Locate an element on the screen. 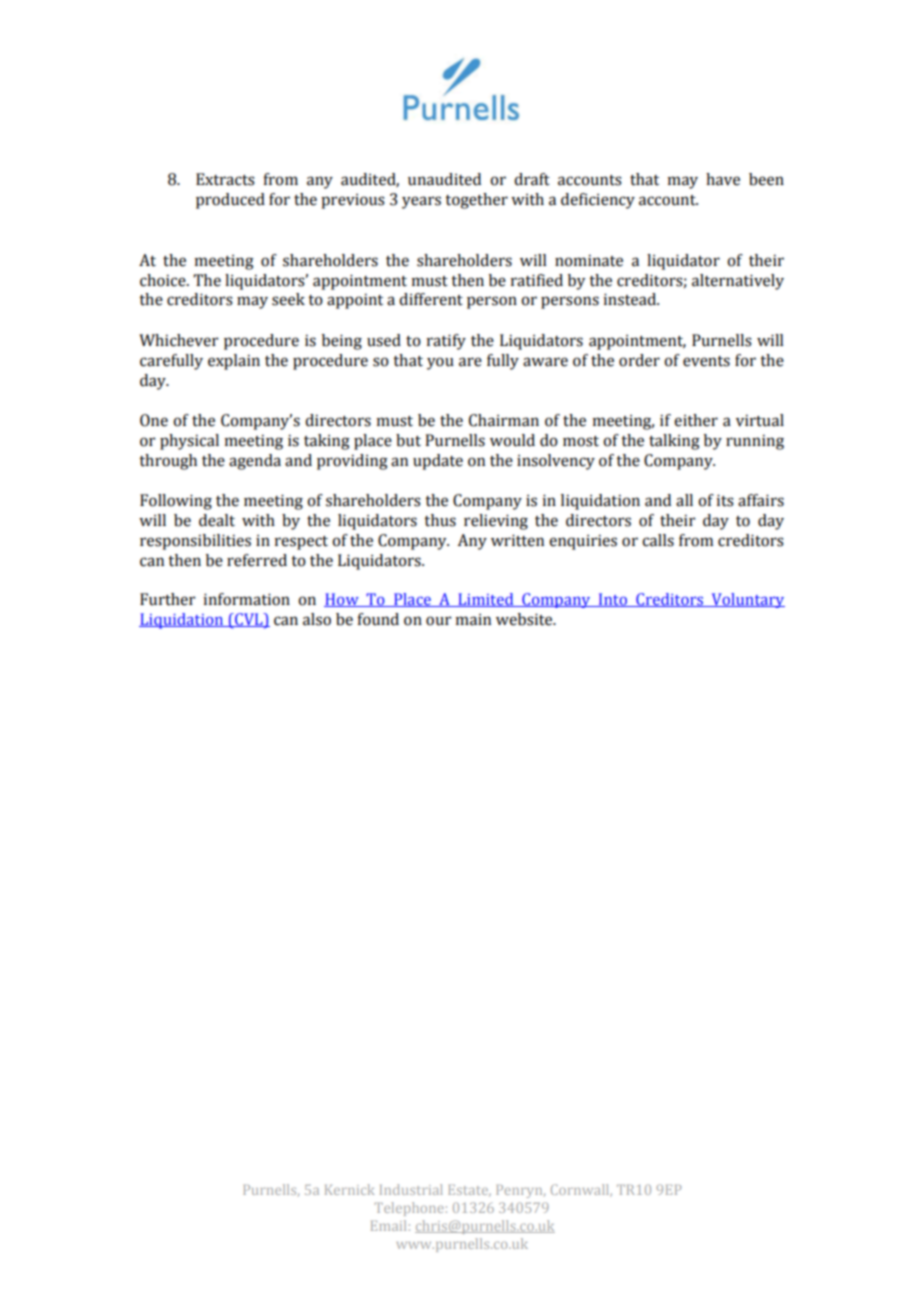  Email is located at coordinates (388, 1225).
